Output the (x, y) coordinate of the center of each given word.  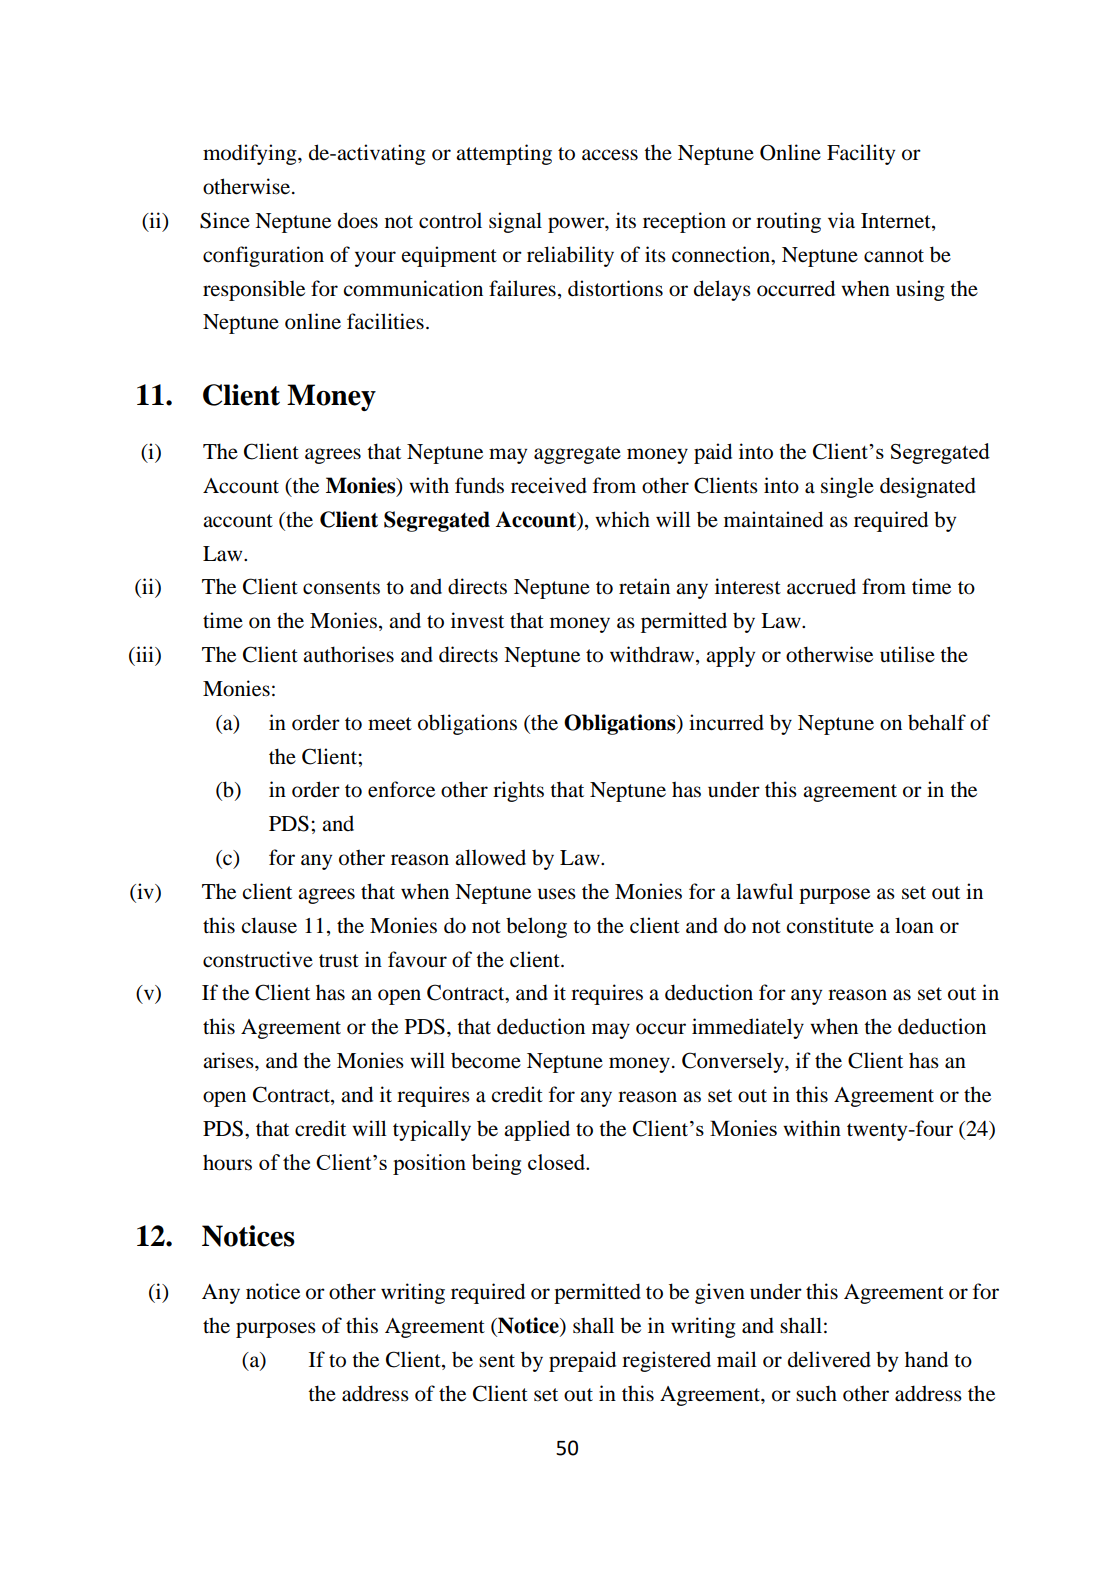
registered (666, 1361)
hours (227, 1162)
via (841, 220)
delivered (829, 1359)
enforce (401, 789)
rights (518, 791)
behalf (937, 722)
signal (515, 222)
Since (225, 220)
